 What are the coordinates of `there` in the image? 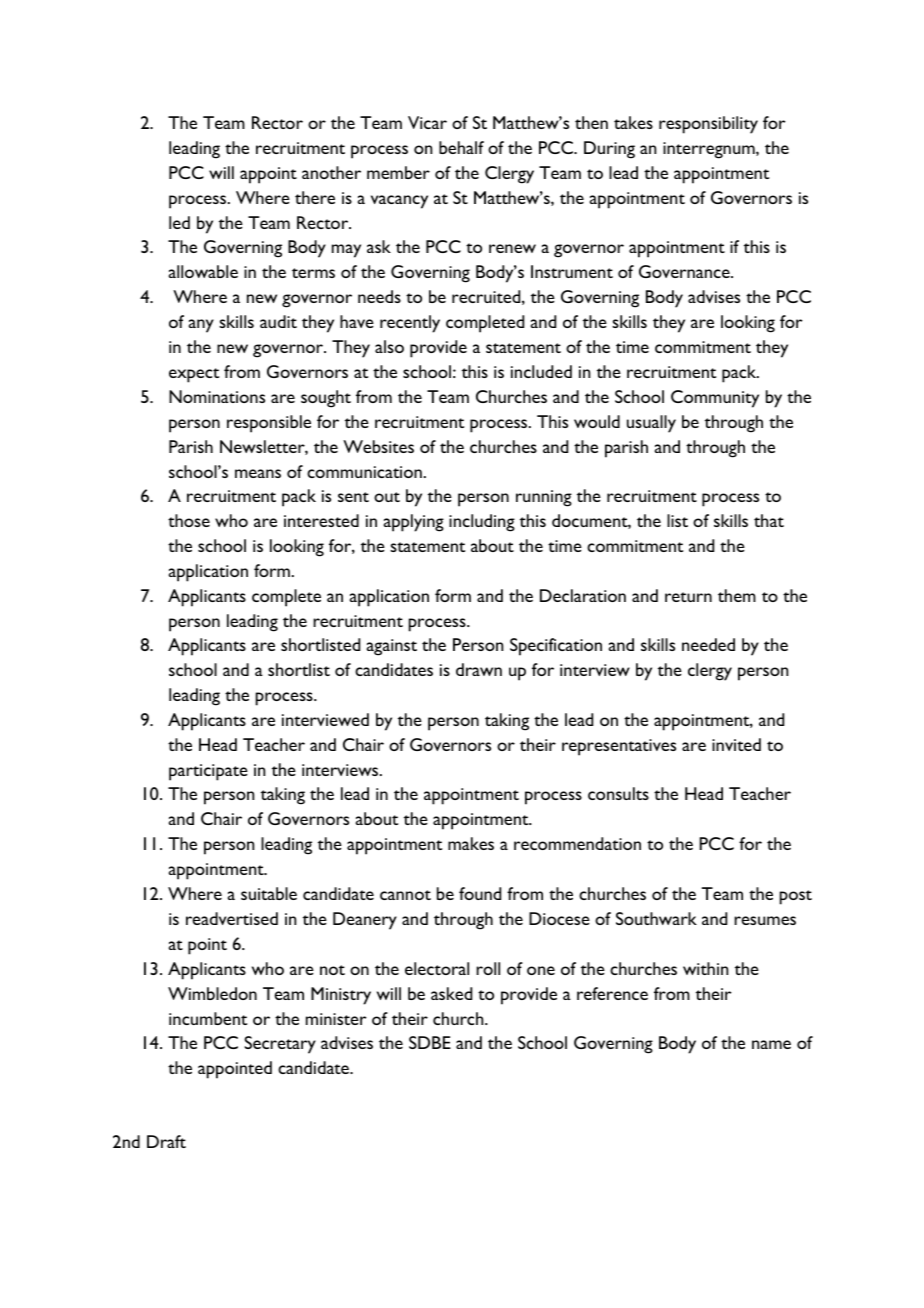 It's located at (315, 197).
